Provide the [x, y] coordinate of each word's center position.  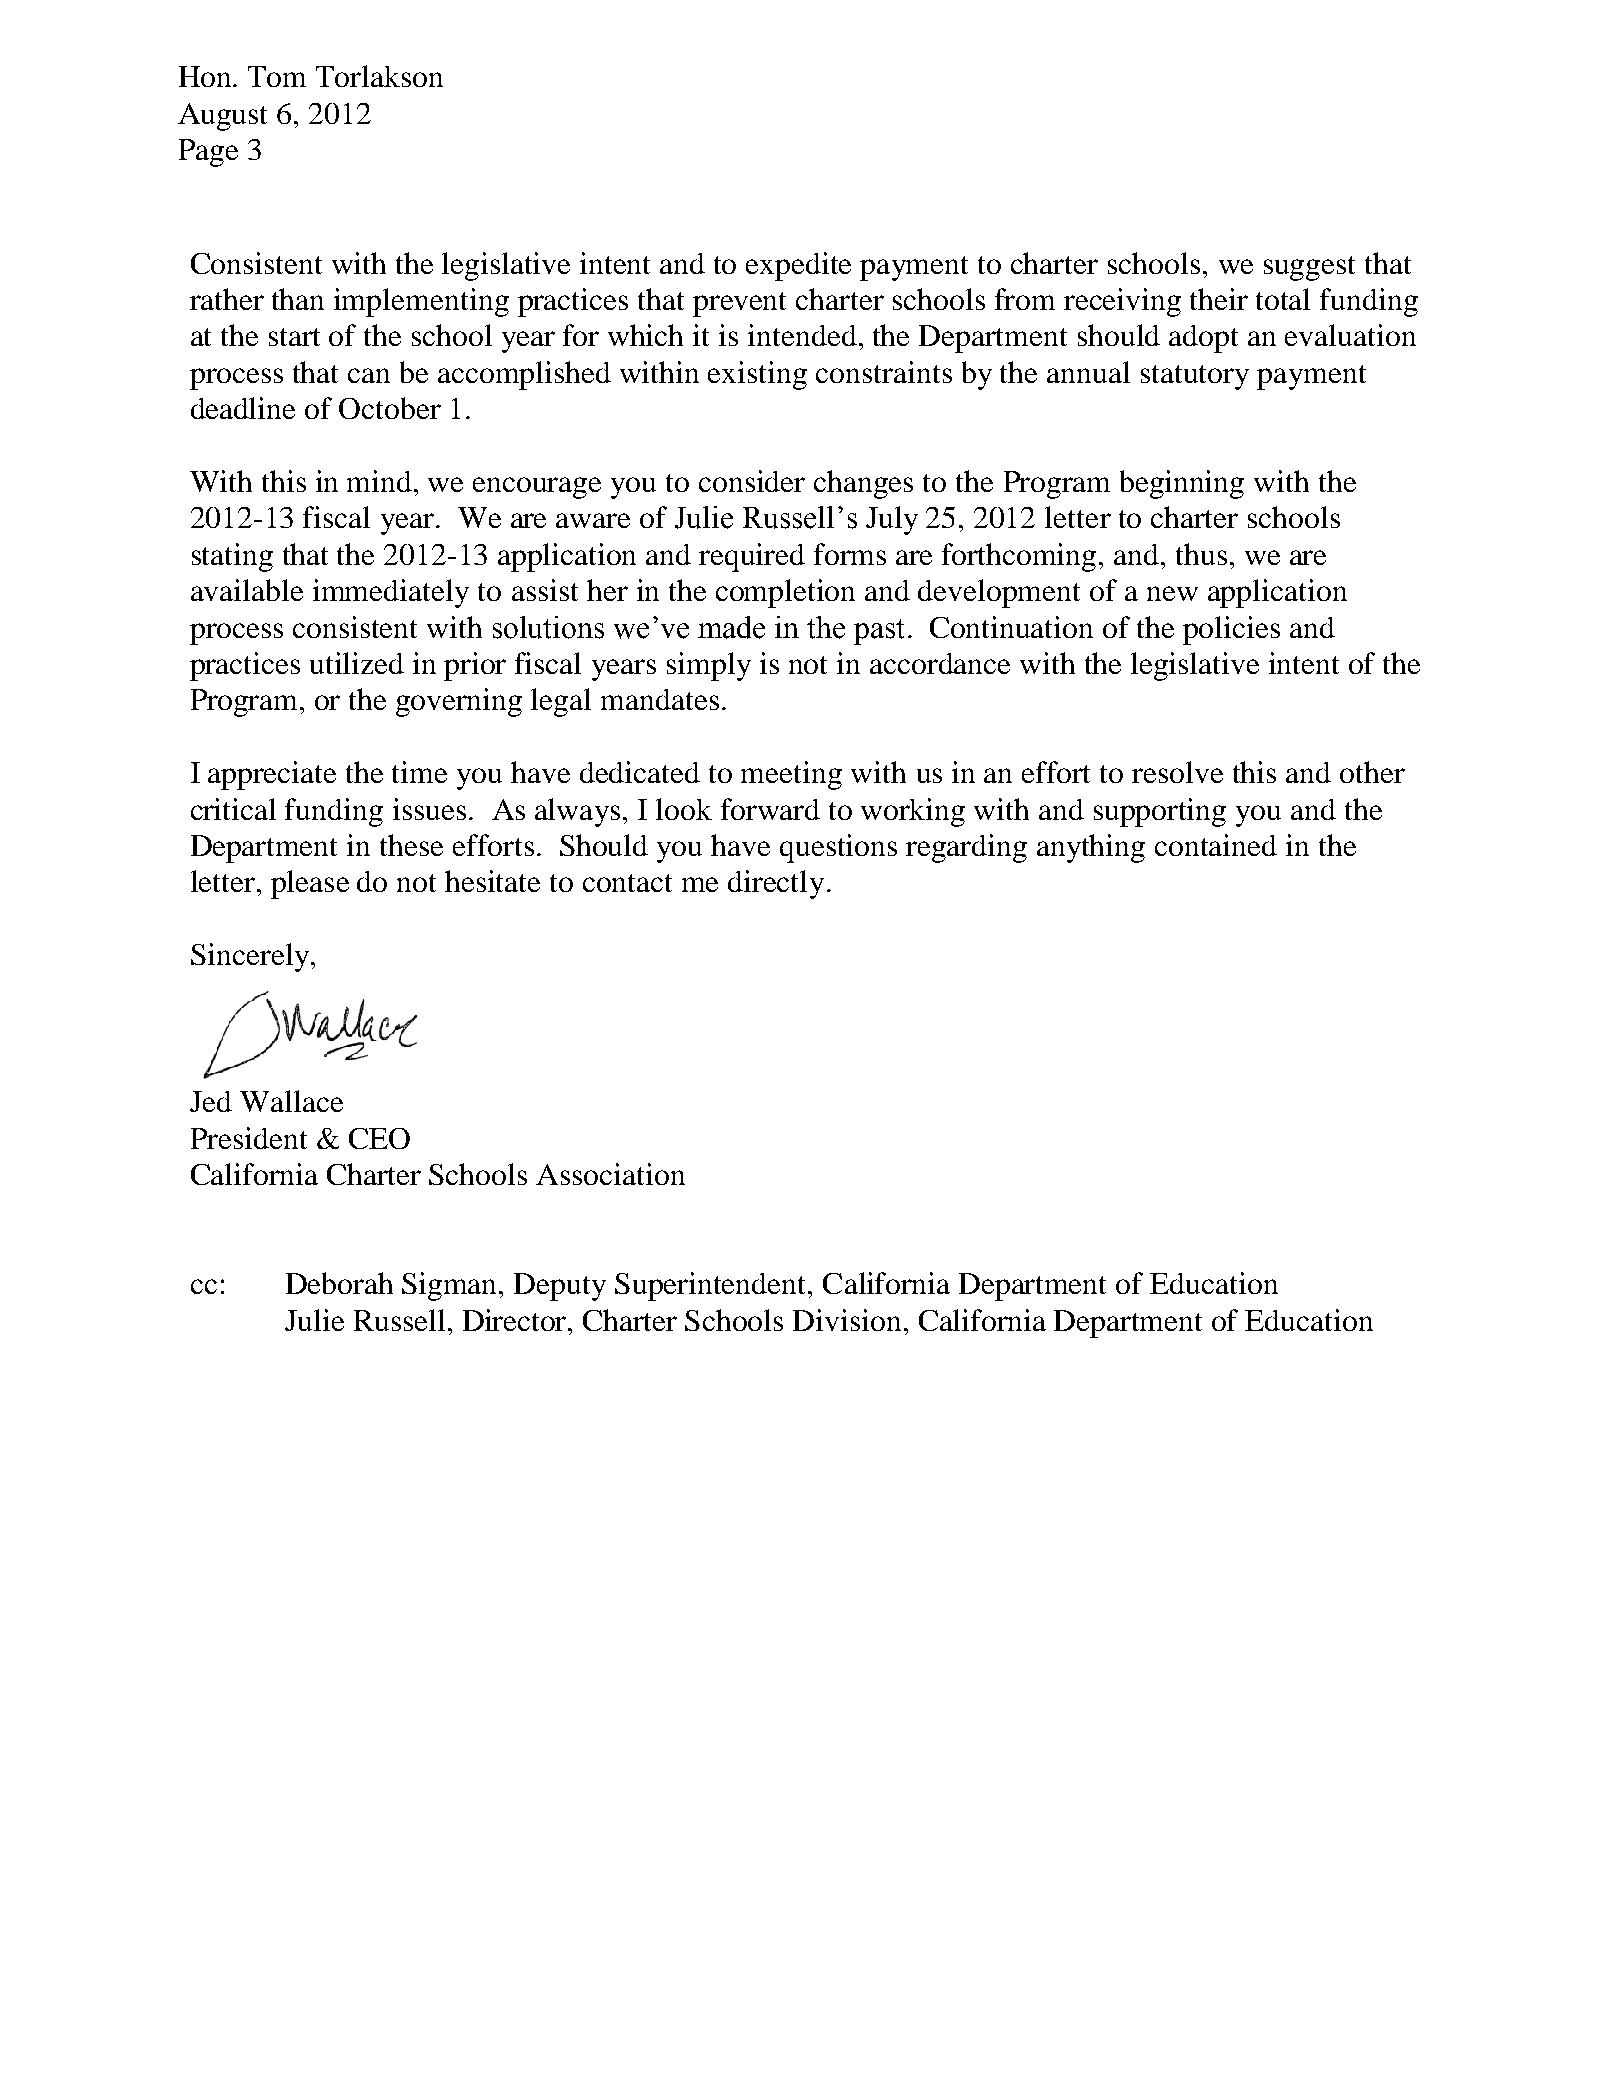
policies [1231, 630]
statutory [1195, 377]
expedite [798, 266]
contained [1216, 845]
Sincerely [251, 957]
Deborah [339, 1283]
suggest [1309, 268]
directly [776, 884]
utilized [357, 663]
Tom [277, 76]
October [390, 408]
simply [709, 666]
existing [757, 375]
